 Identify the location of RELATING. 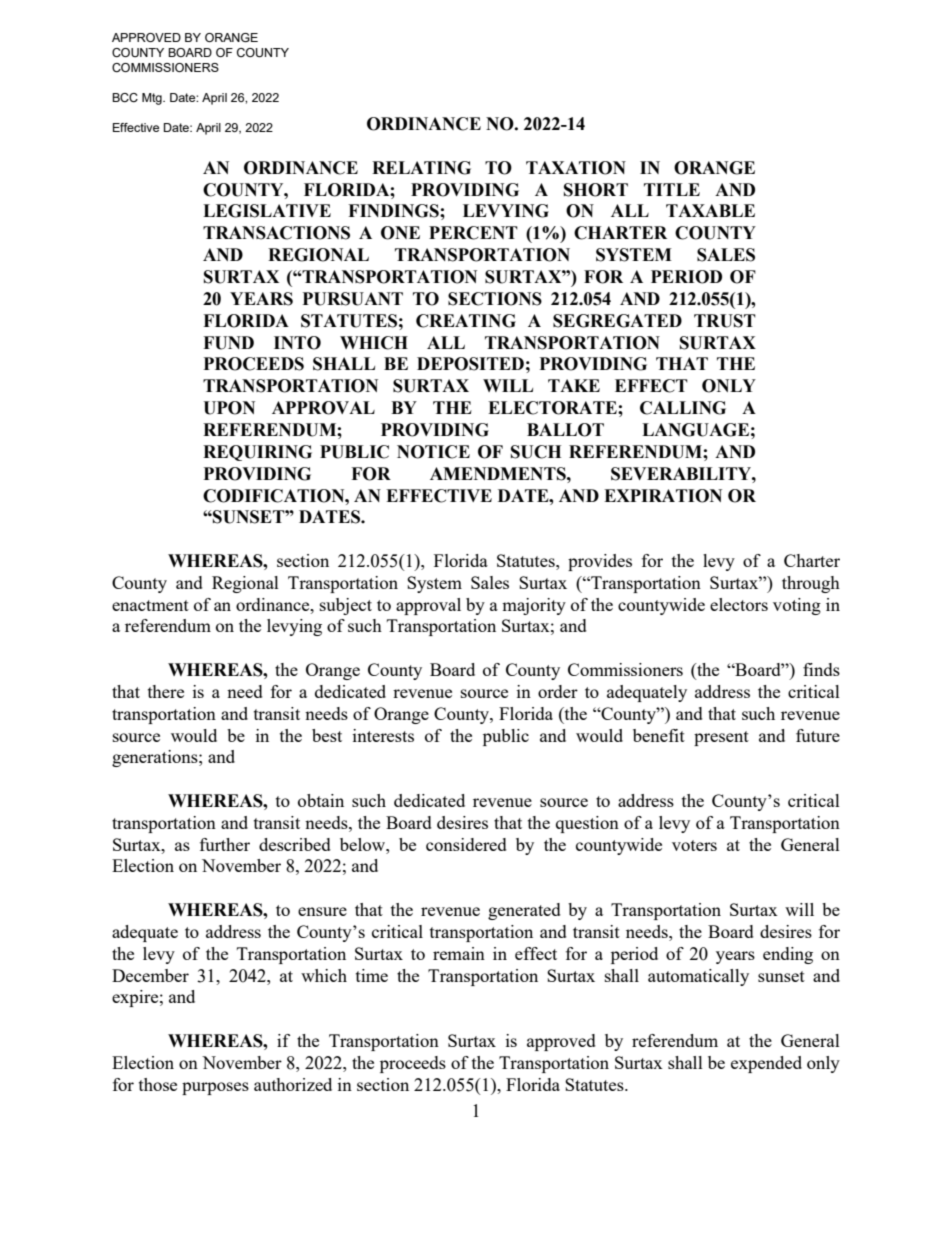
(421, 168).
